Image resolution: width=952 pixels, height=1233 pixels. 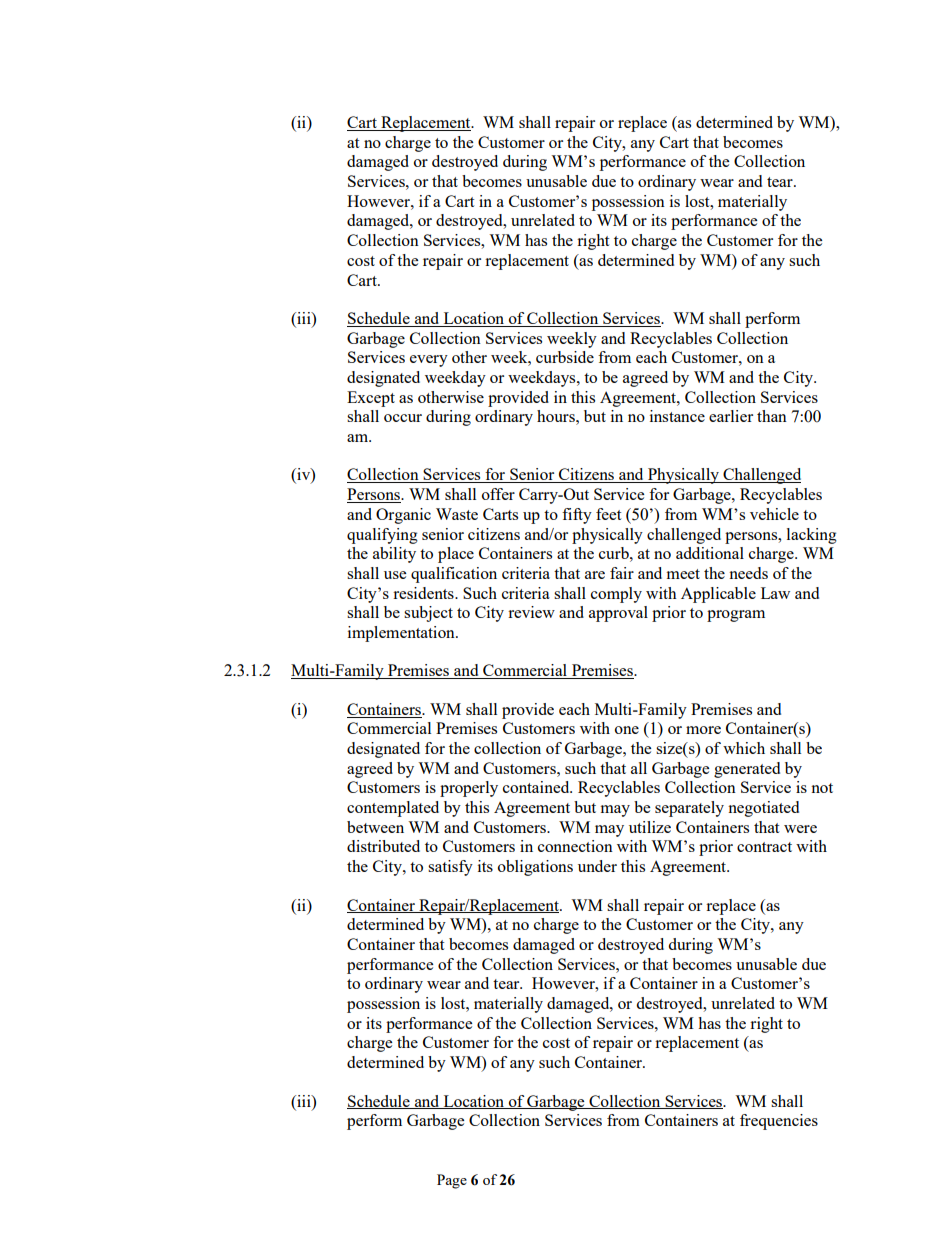 I want to click on residents, so click(x=424, y=593).
